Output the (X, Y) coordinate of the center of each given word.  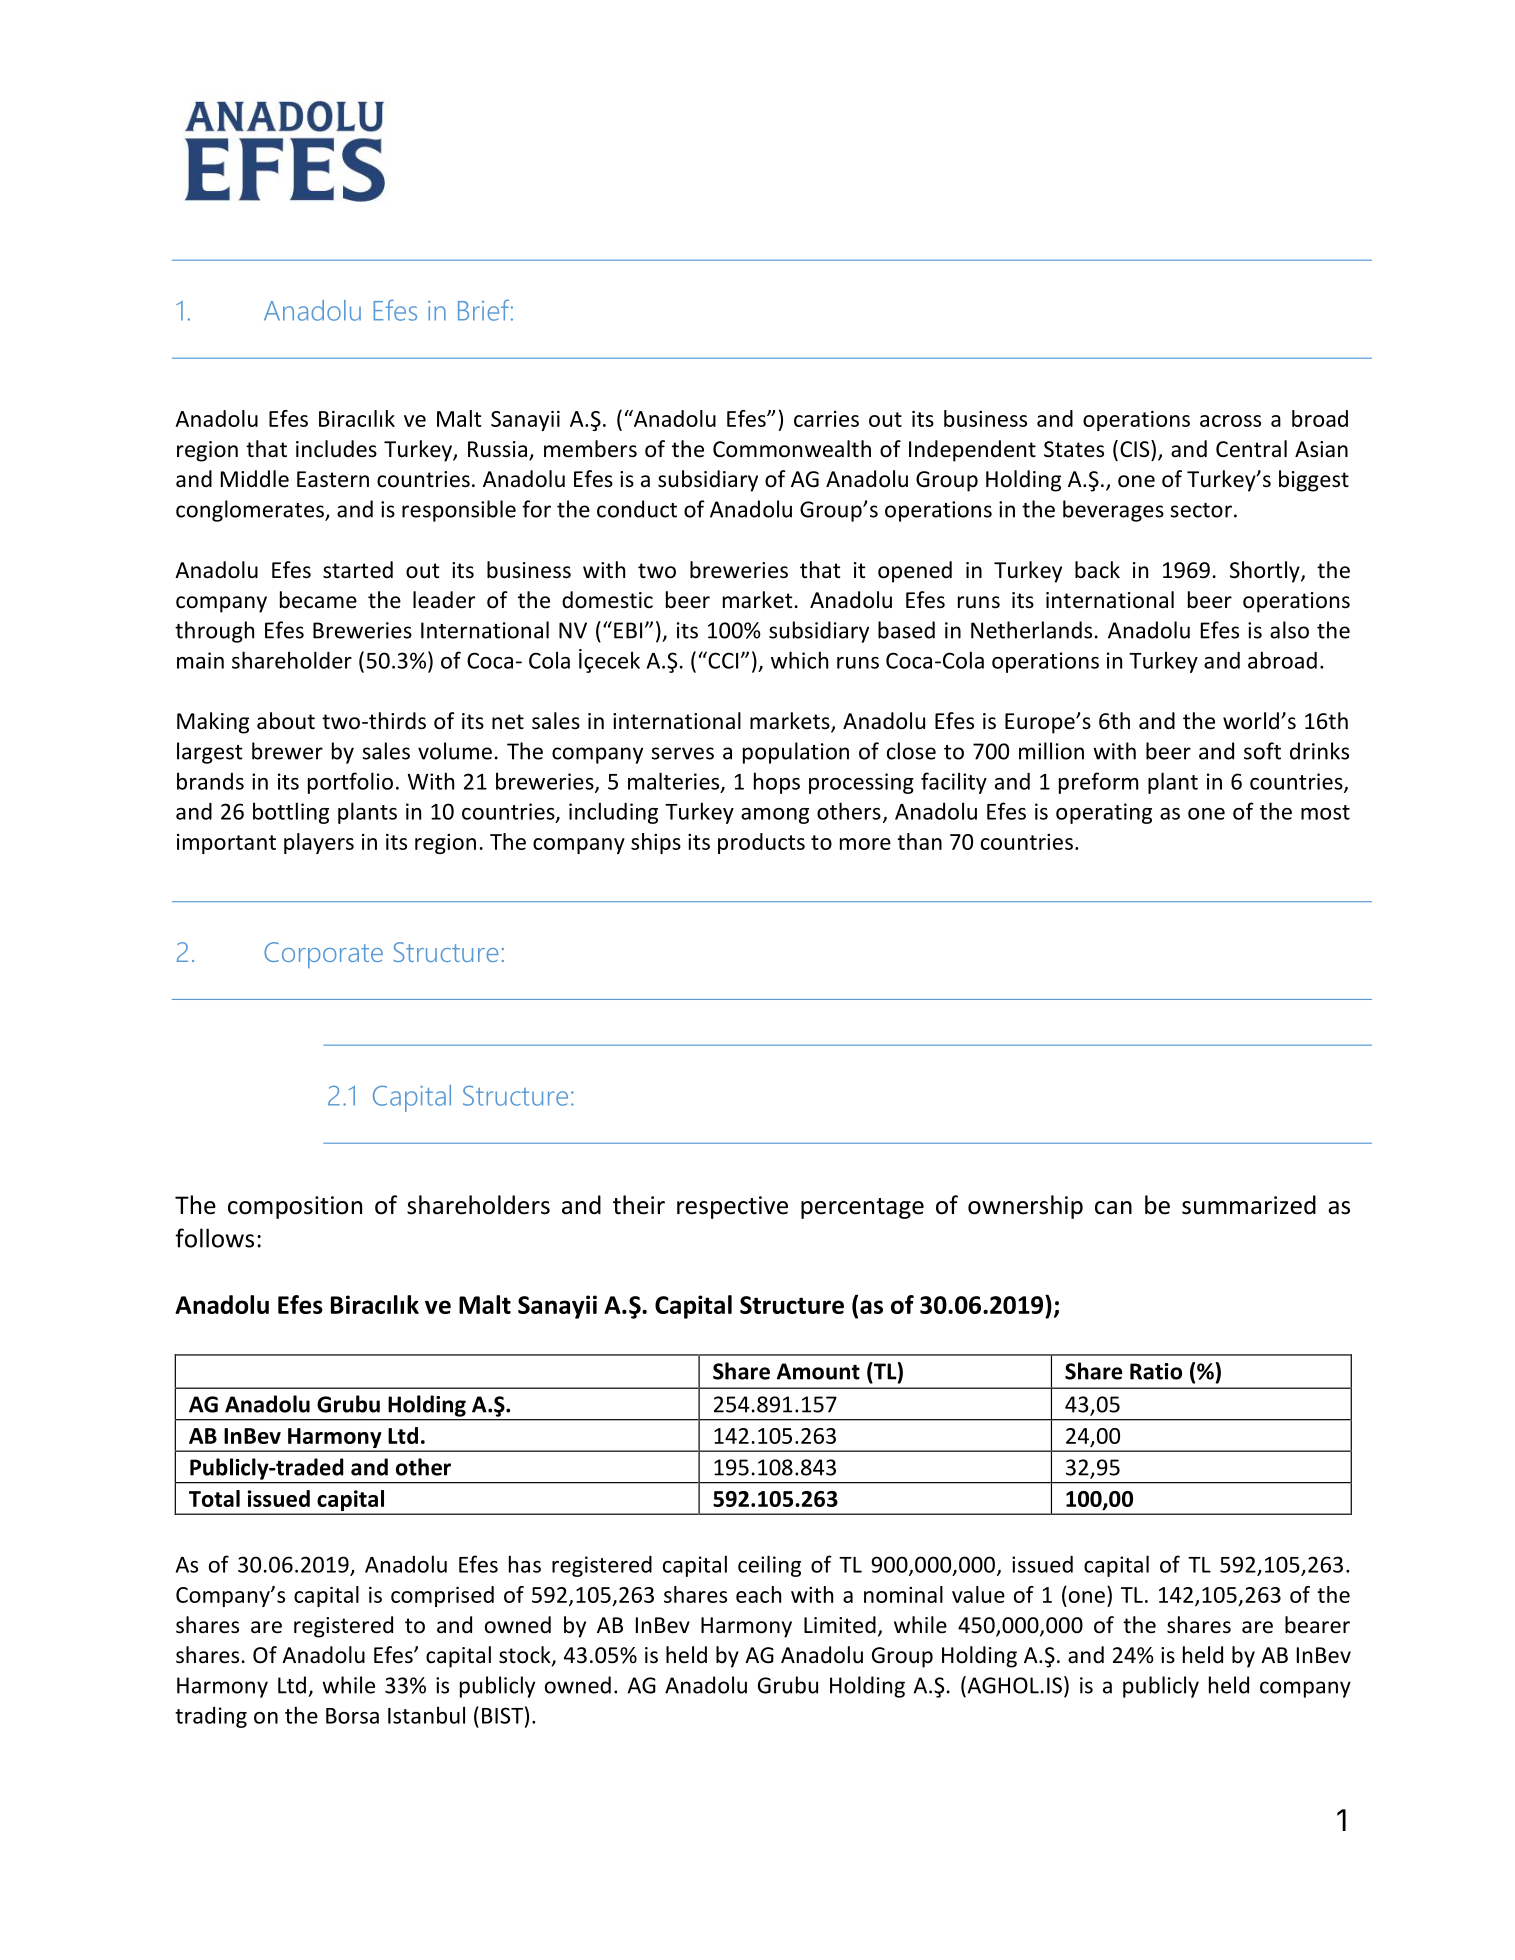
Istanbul (426, 1715)
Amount (818, 1371)
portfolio (350, 783)
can (1113, 1208)
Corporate (323, 955)
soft (1262, 751)
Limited (840, 1625)
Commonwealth (792, 449)
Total (214, 1498)
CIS (1136, 449)
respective (732, 1207)
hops (777, 783)
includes (336, 449)
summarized (1249, 1205)
